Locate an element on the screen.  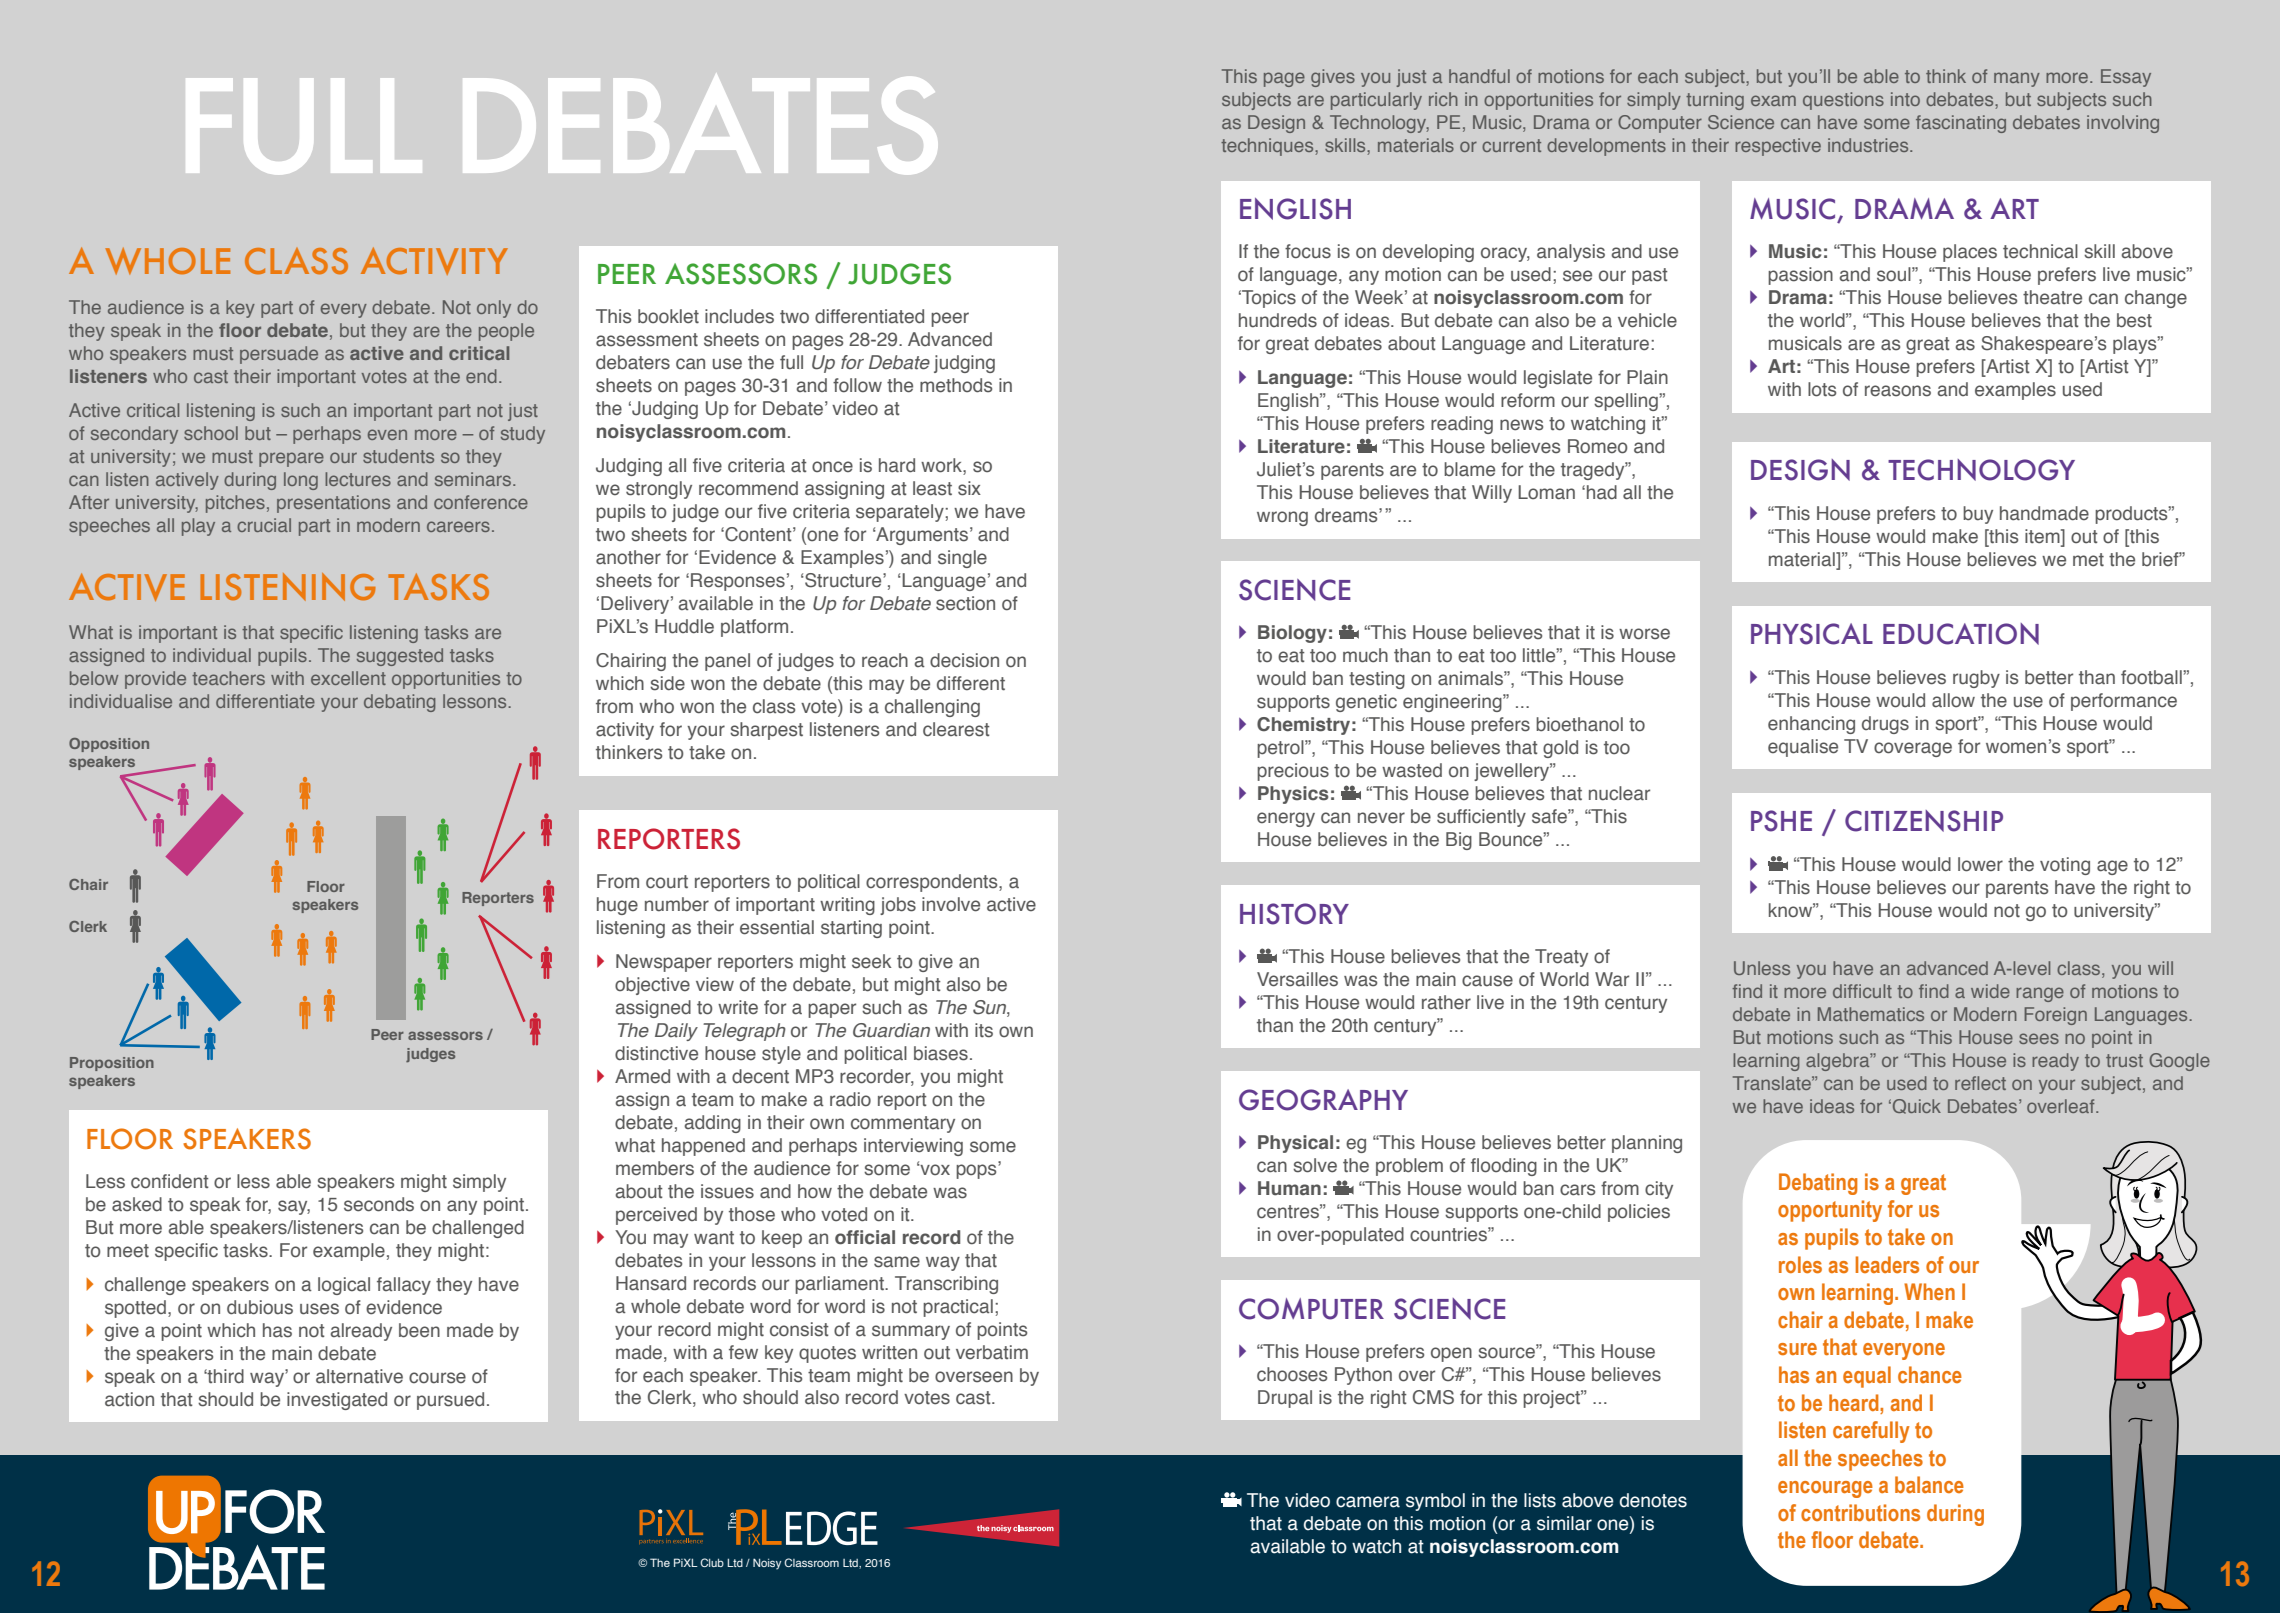
Opposition is located at coordinates (109, 745).
